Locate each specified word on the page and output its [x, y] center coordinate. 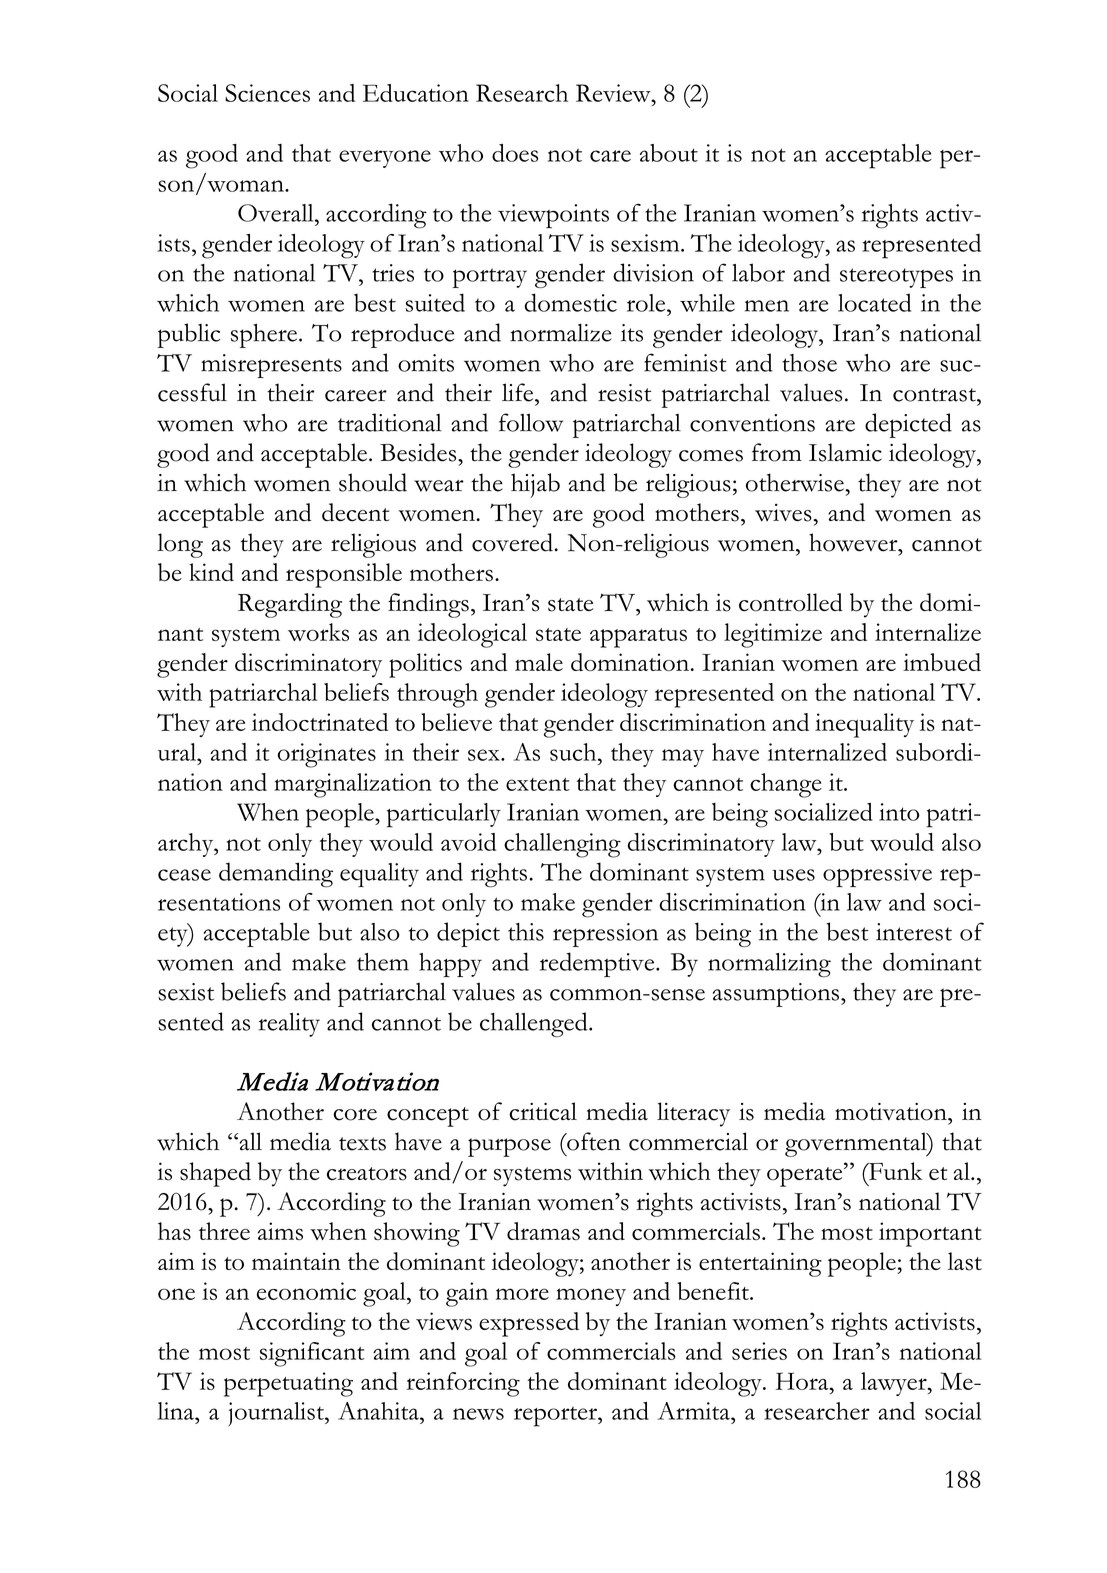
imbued [942, 662]
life [519, 392]
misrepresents [271, 366]
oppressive [877, 875]
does [515, 153]
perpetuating [288, 1384]
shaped [215, 1174]
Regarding [290, 605]
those [809, 363]
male [539, 662]
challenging [562, 845]
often [593, 1141]
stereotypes [896, 278]
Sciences [267, 93]
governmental [857, 1144]
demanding [276, 874]
